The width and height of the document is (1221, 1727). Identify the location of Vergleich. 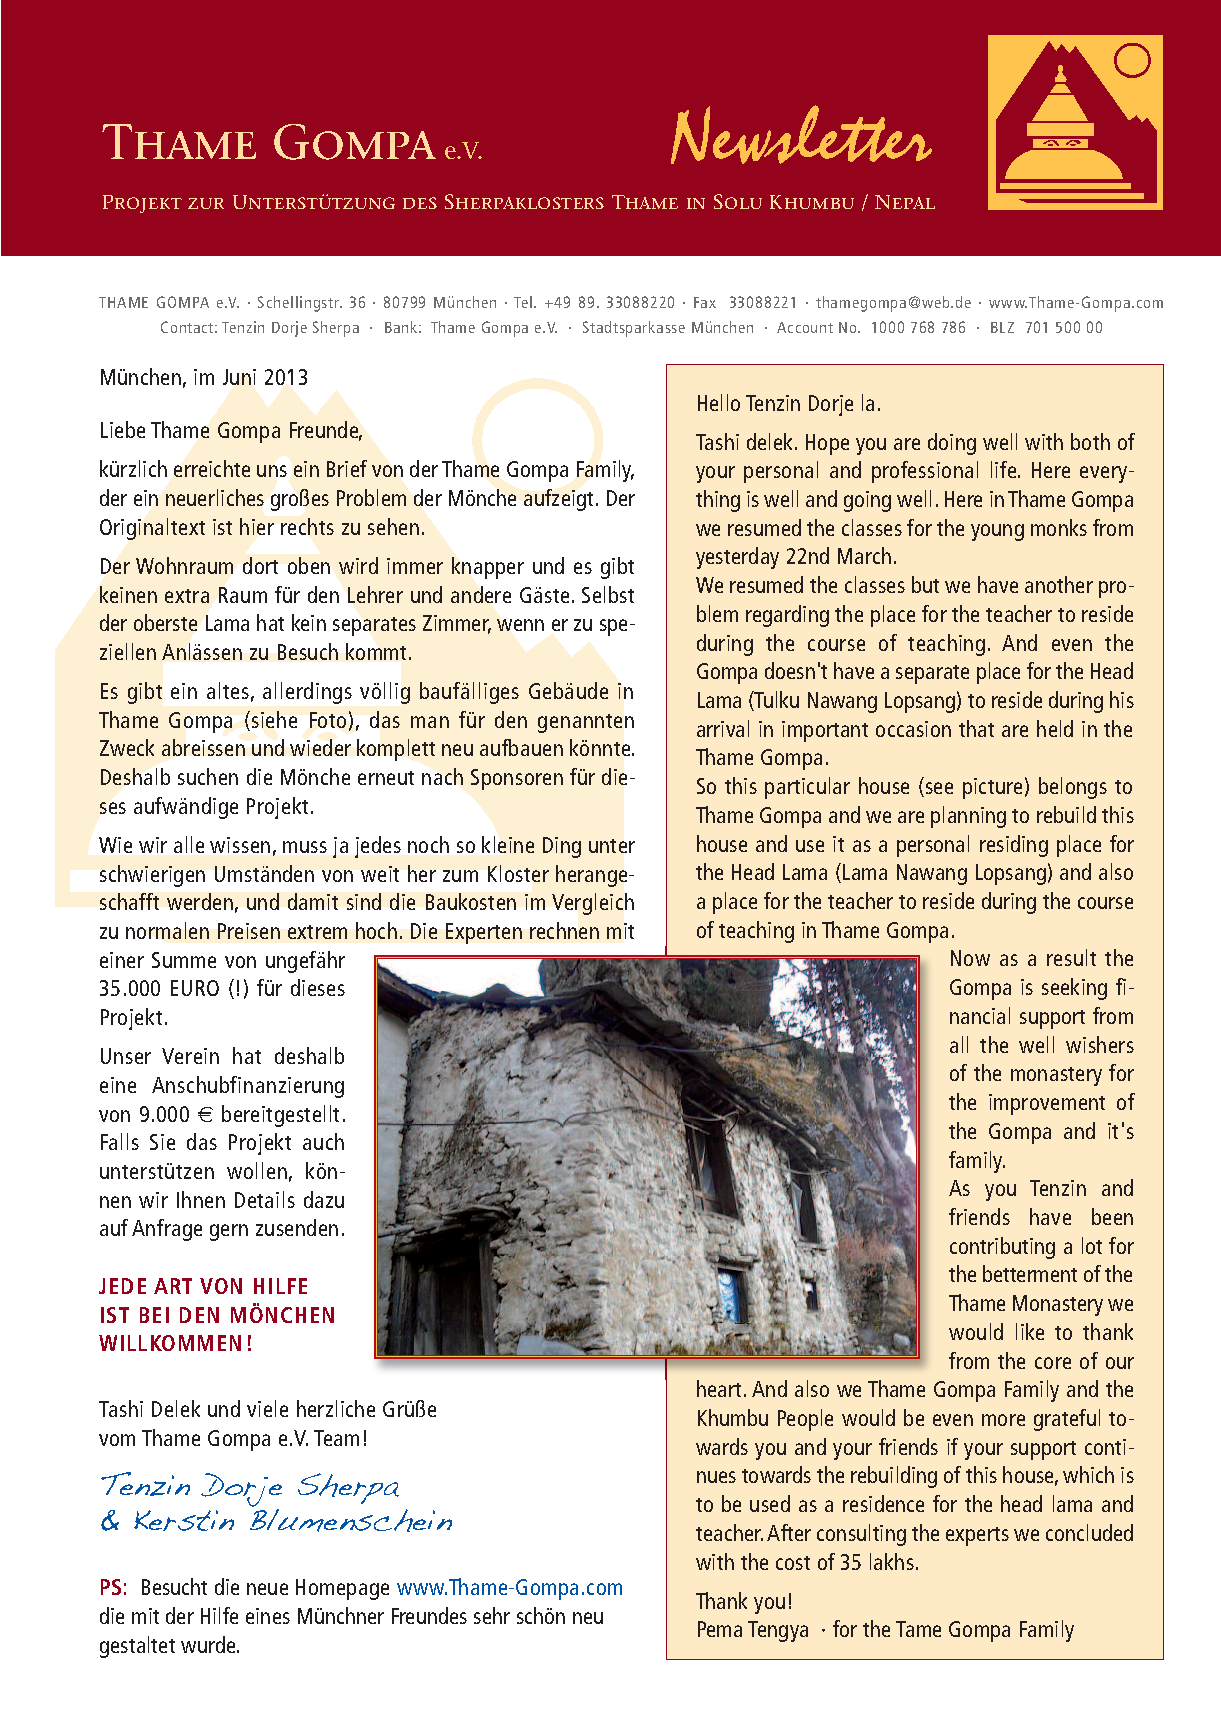
(593, 904).
